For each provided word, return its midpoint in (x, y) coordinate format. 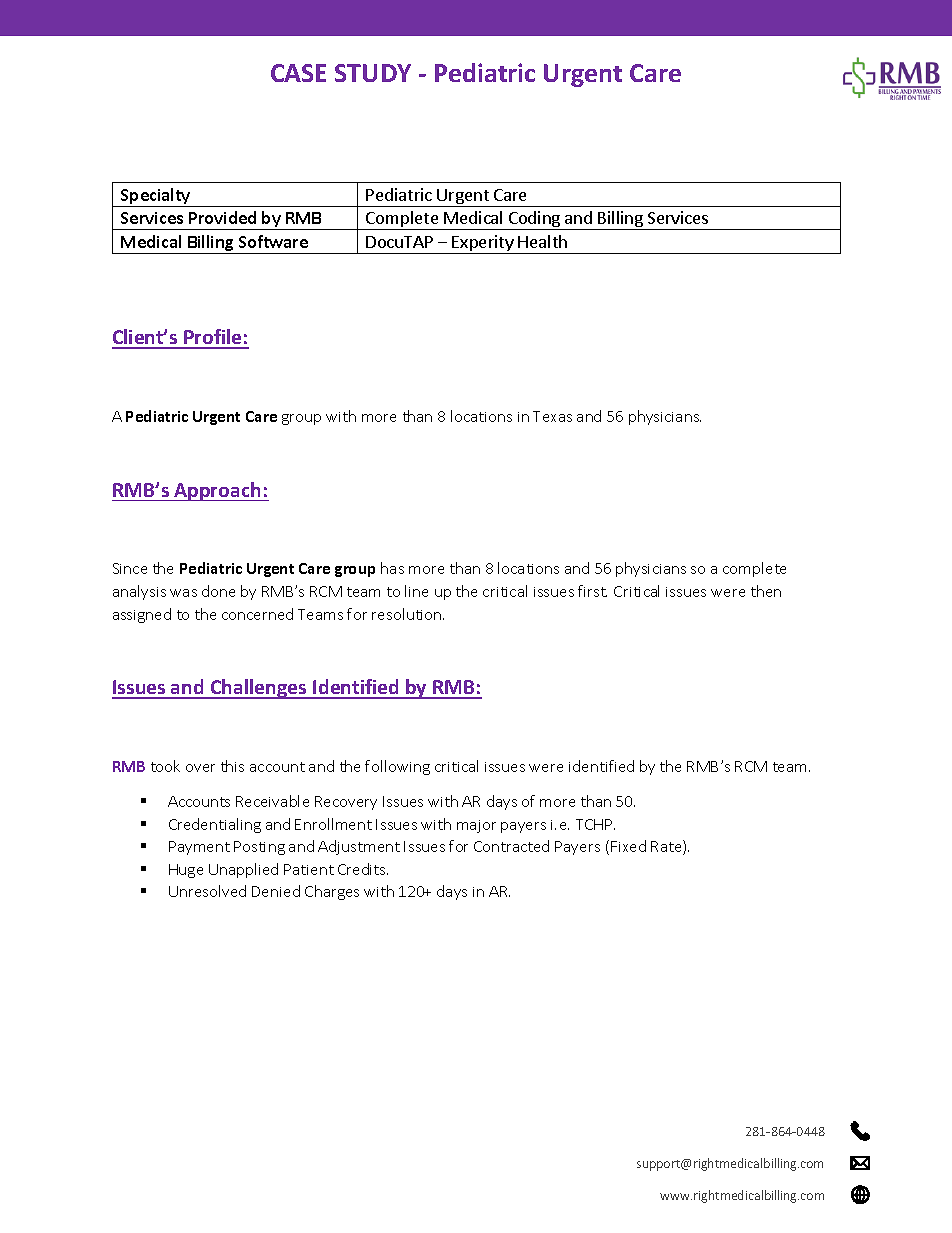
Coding (535, 220)
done (218, 591)
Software (273, 241)
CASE (298, 73)
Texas (552, 416)
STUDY (373, 73)
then (766, 591)
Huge (186, 871)
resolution (408, 614)
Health (542, 241)
